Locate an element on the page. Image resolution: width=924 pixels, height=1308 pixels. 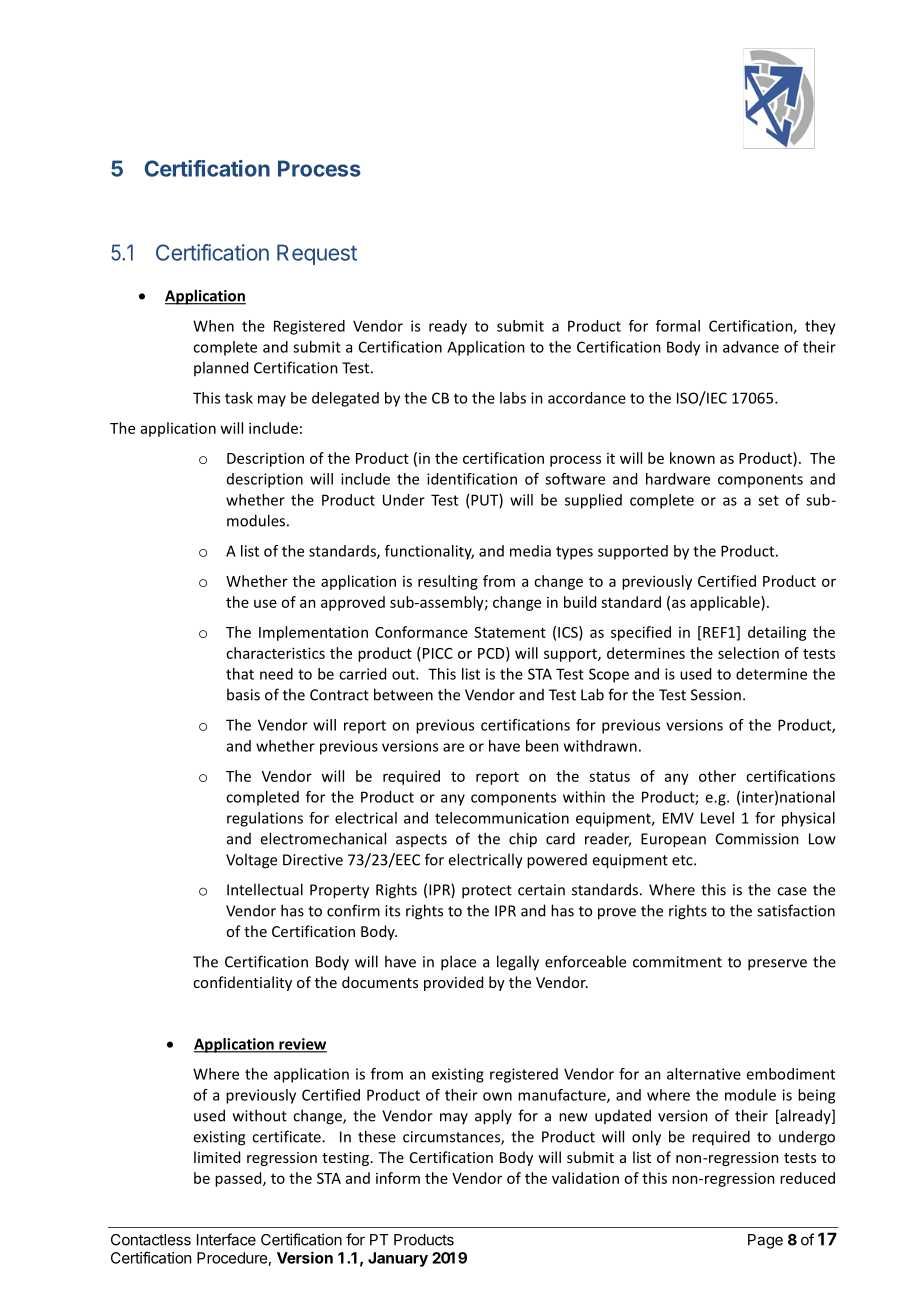
Intellectual is located at coordinates (265, 889).
